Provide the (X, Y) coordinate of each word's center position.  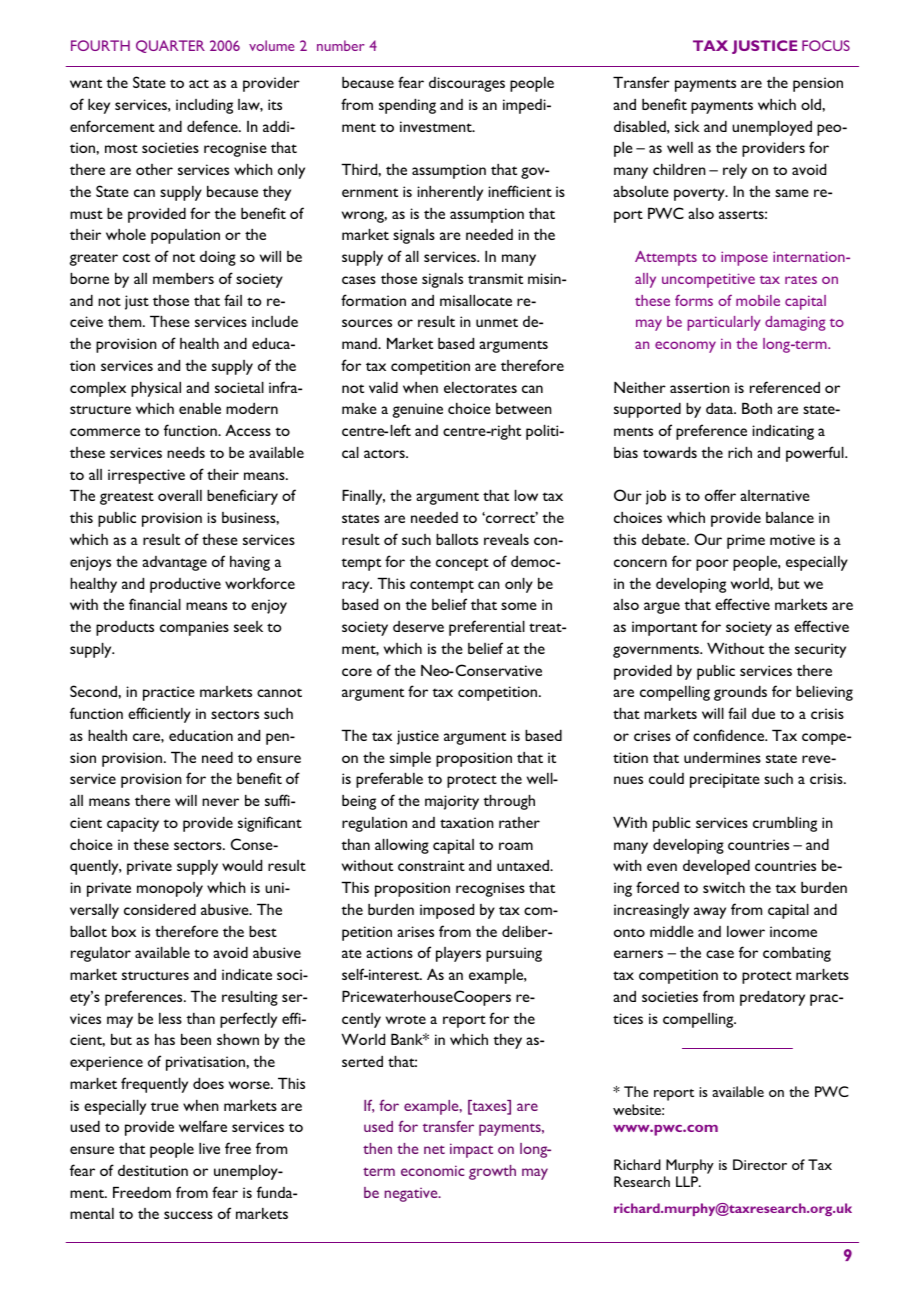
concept (462, 564)
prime (746, 541)
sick (687, 126)
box (124, 931)
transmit (495, 278)
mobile (758, 300)
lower (746, 931)
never (220, 802)
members (183, 278)
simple (410, 759)
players (458, 954)
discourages (467, 84)
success (188, 1215)
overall (180, 495)
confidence (730, 735)
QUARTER (170, 46)
